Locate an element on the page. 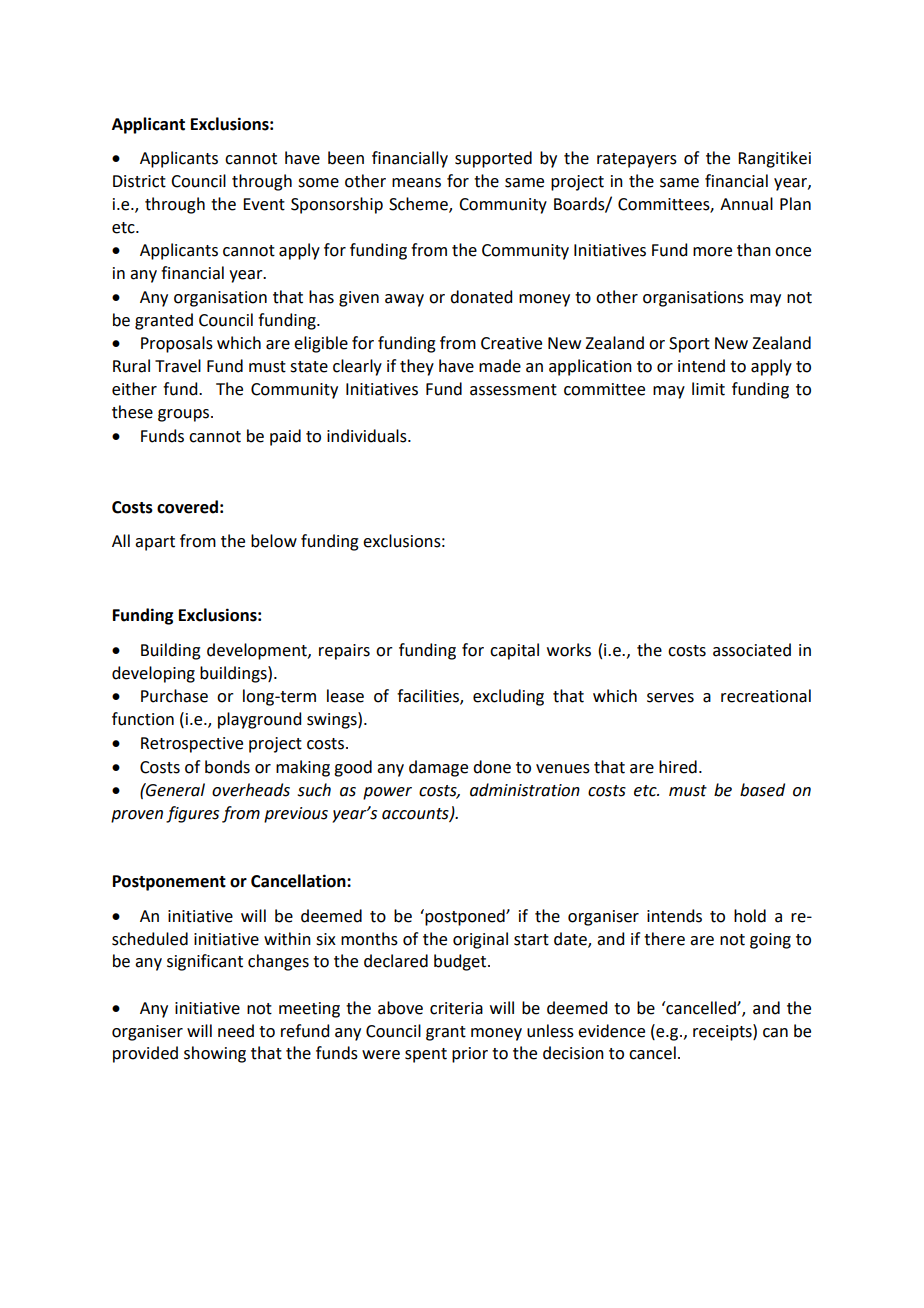  assessment is located at coordinates (513, 390).
